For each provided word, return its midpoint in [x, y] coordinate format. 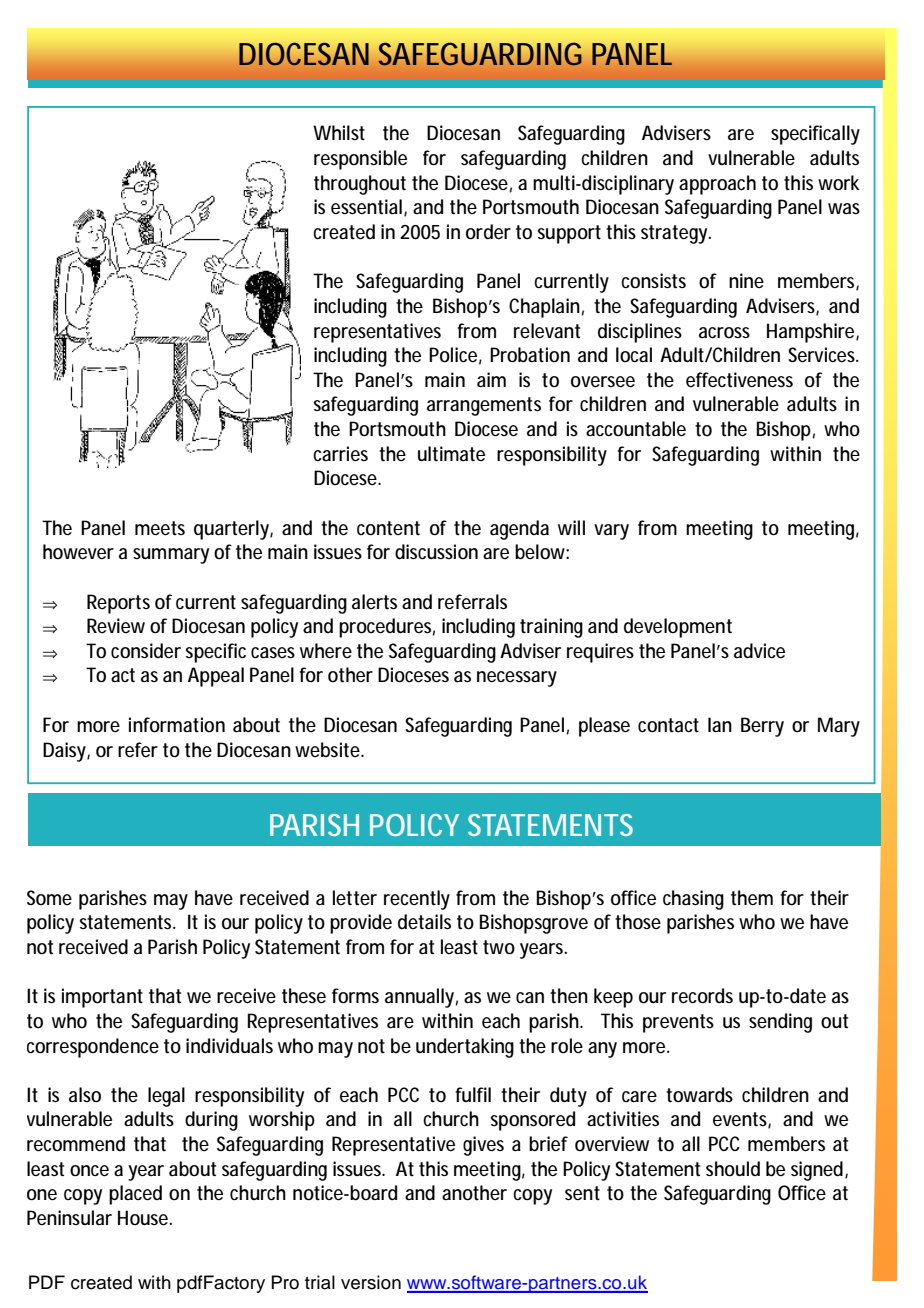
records [702, 996]
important [102, 998]
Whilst [339, 132]
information [177, 725]
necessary [517, 679]
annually [419, 998]
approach [717, 185]
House [143, 1218]
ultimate [451, 454]
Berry [762, 727]
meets [160, 528]
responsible [360, 160]
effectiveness [739, 380]
